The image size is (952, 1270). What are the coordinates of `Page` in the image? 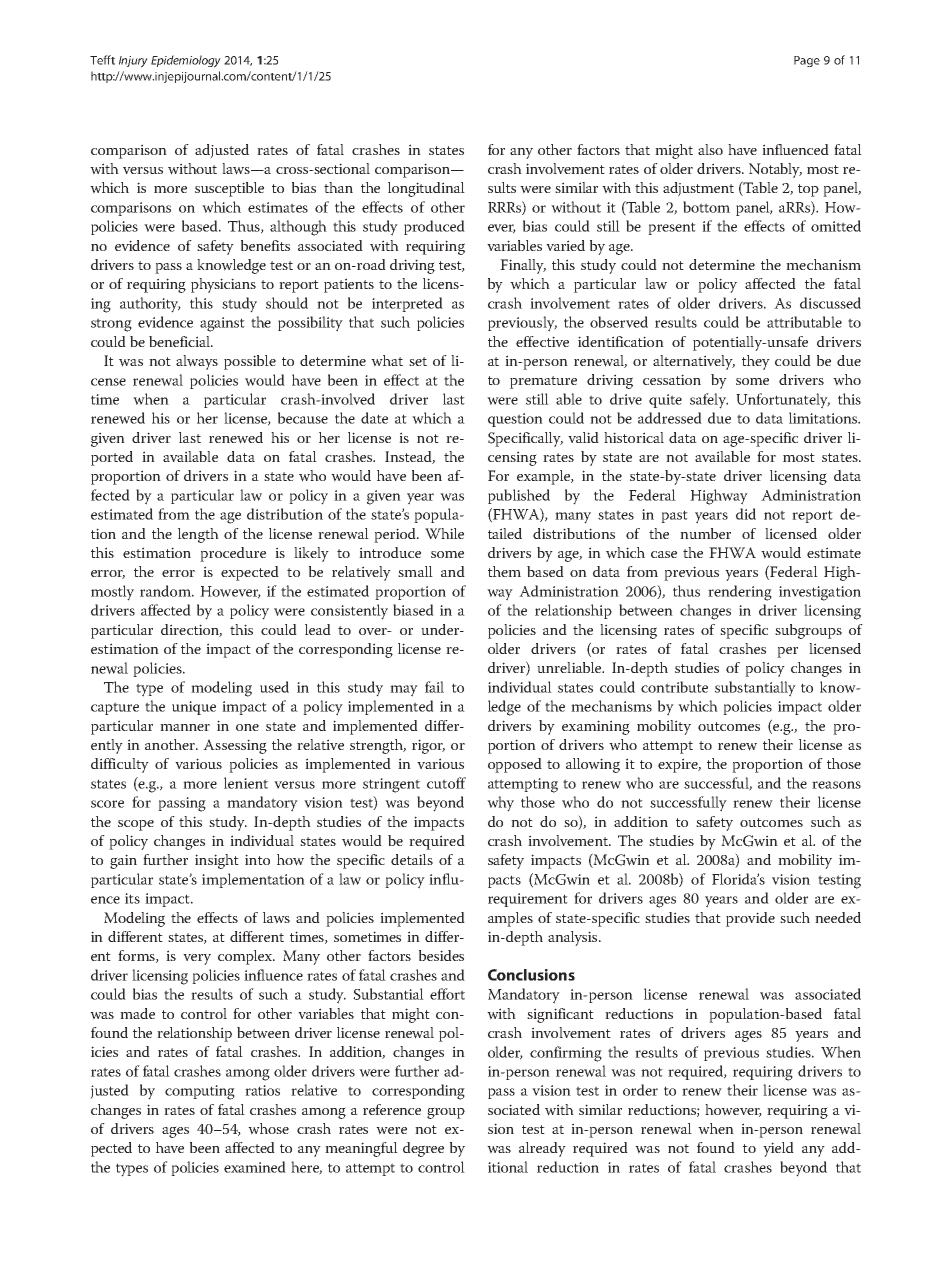 It's located at (807, 61).
